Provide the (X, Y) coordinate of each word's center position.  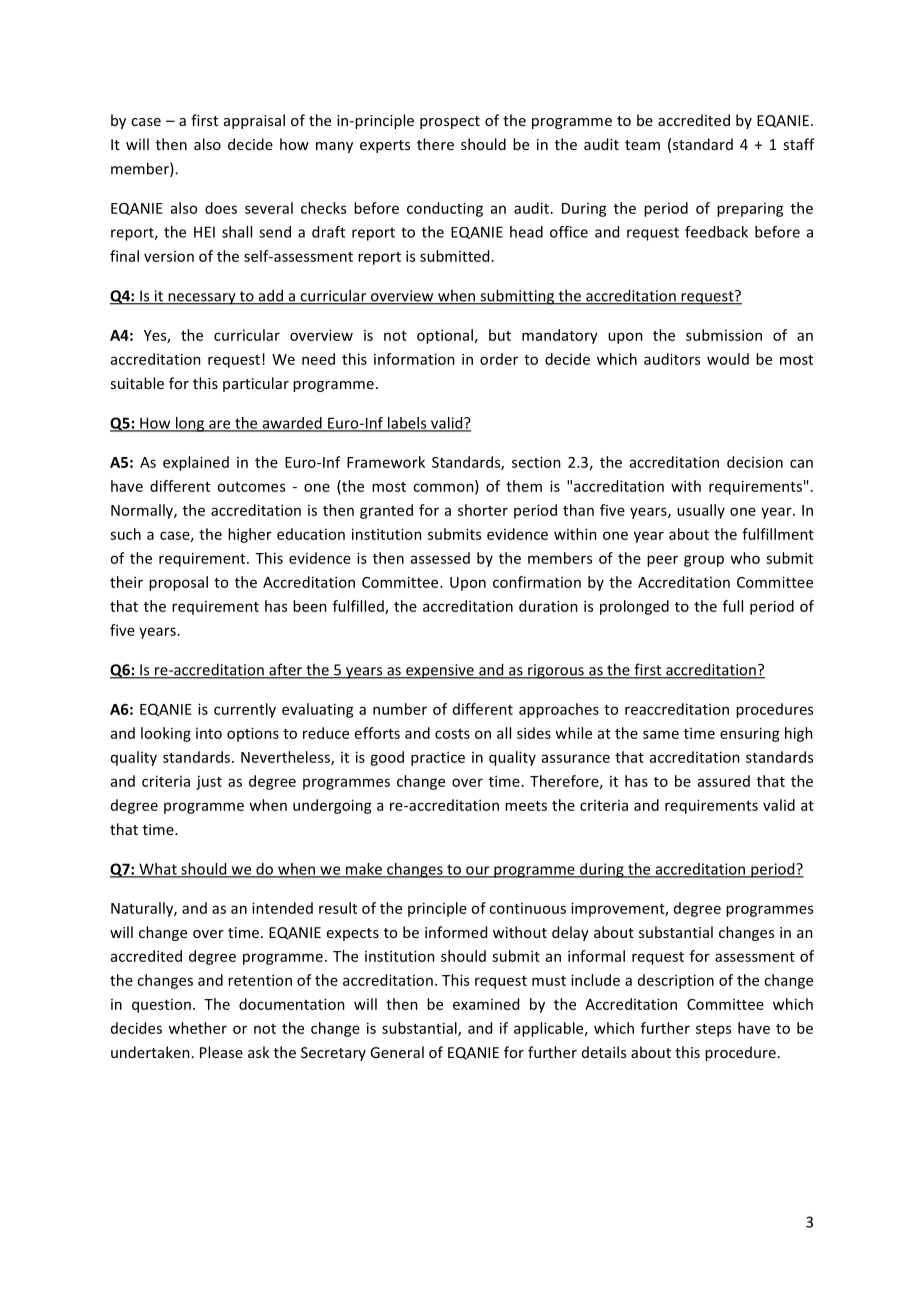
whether (197, 1028)
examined (486, 1004)
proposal (178, 583)
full (733, 606)
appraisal (254, 121)
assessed (440, 558)
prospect (450, 122)
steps (713, 1030)
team (642, 145)
